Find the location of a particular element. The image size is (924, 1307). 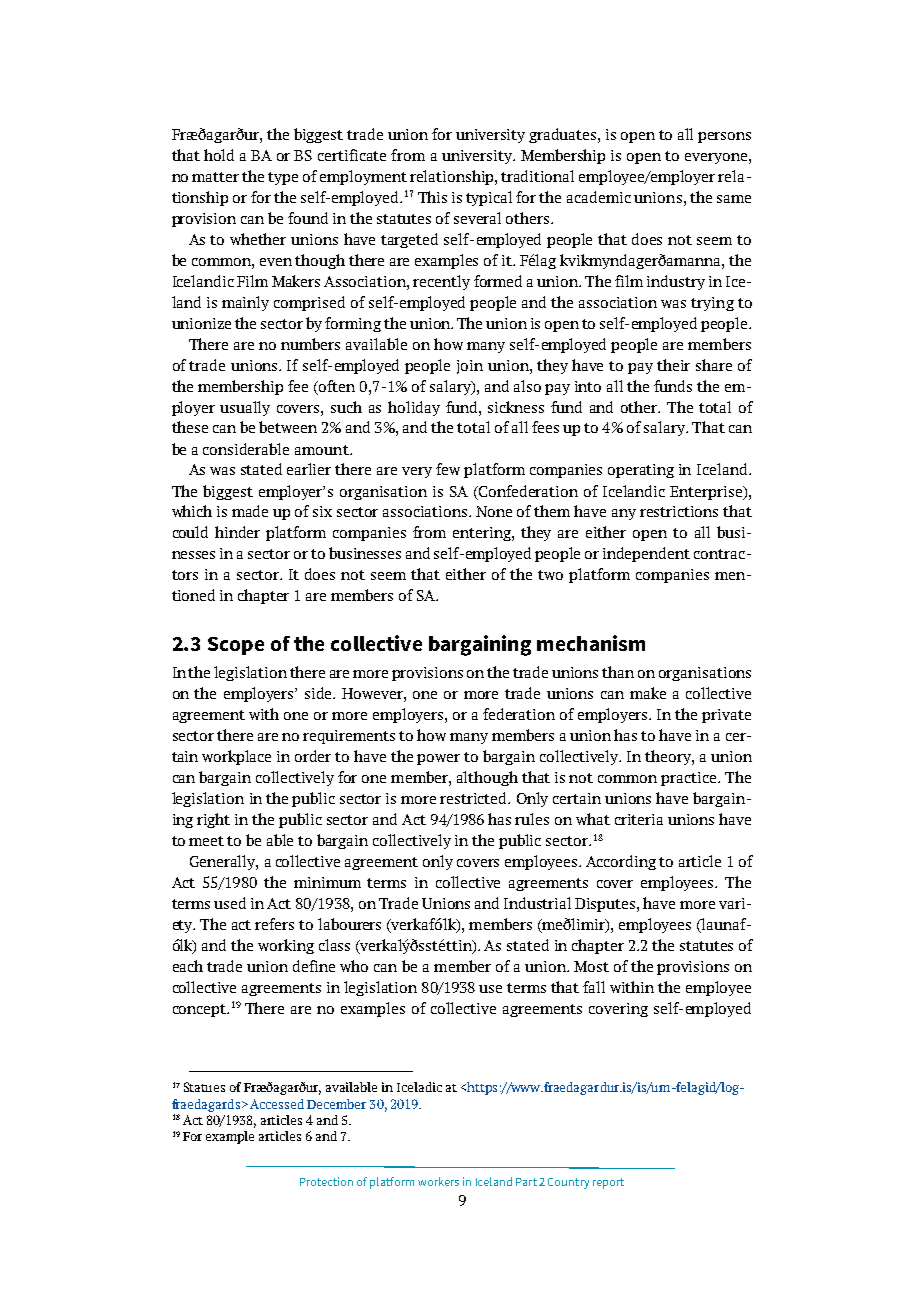

power is located at coordinates (438, 759).
